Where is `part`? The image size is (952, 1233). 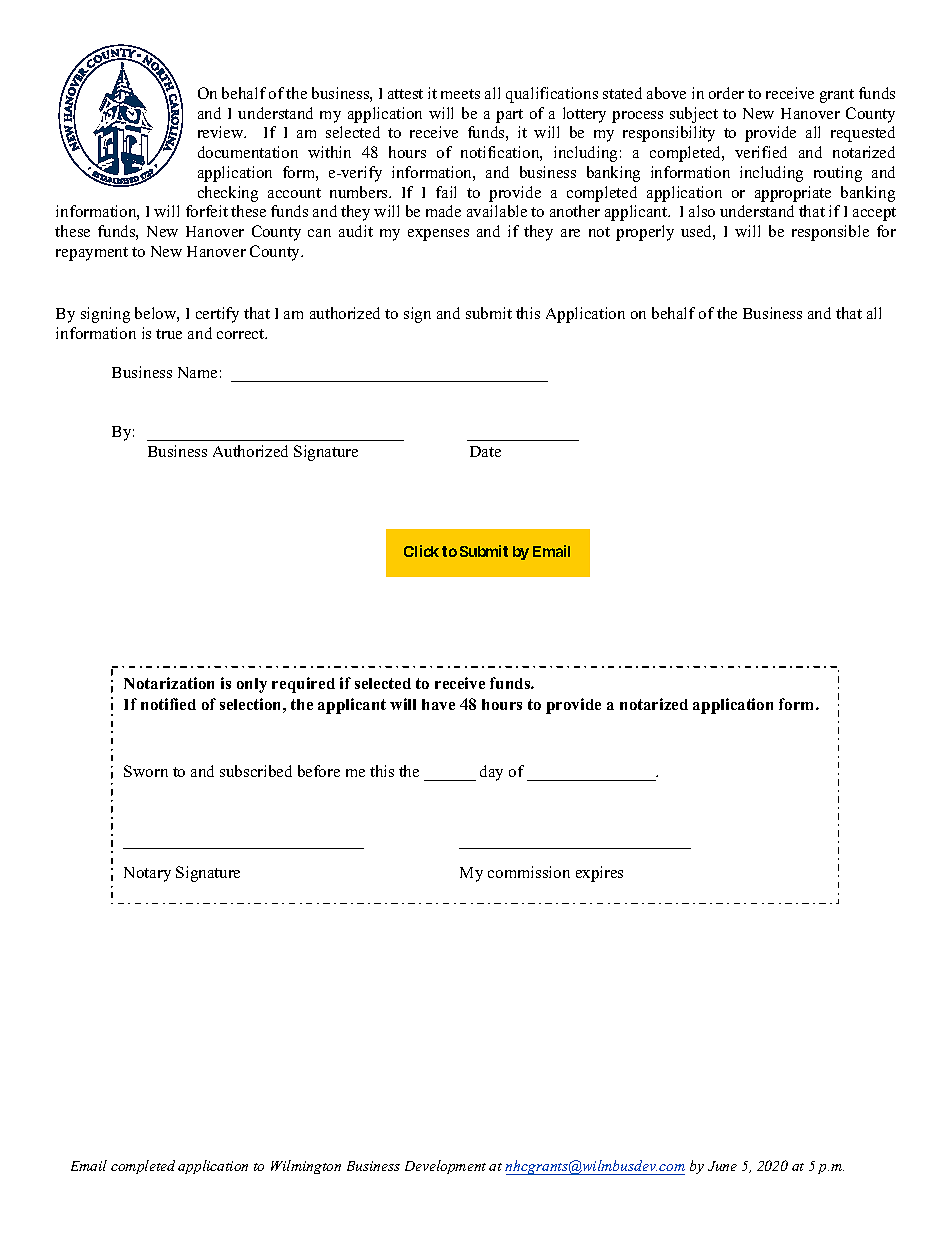 part is located at coordinates (509, 116).
